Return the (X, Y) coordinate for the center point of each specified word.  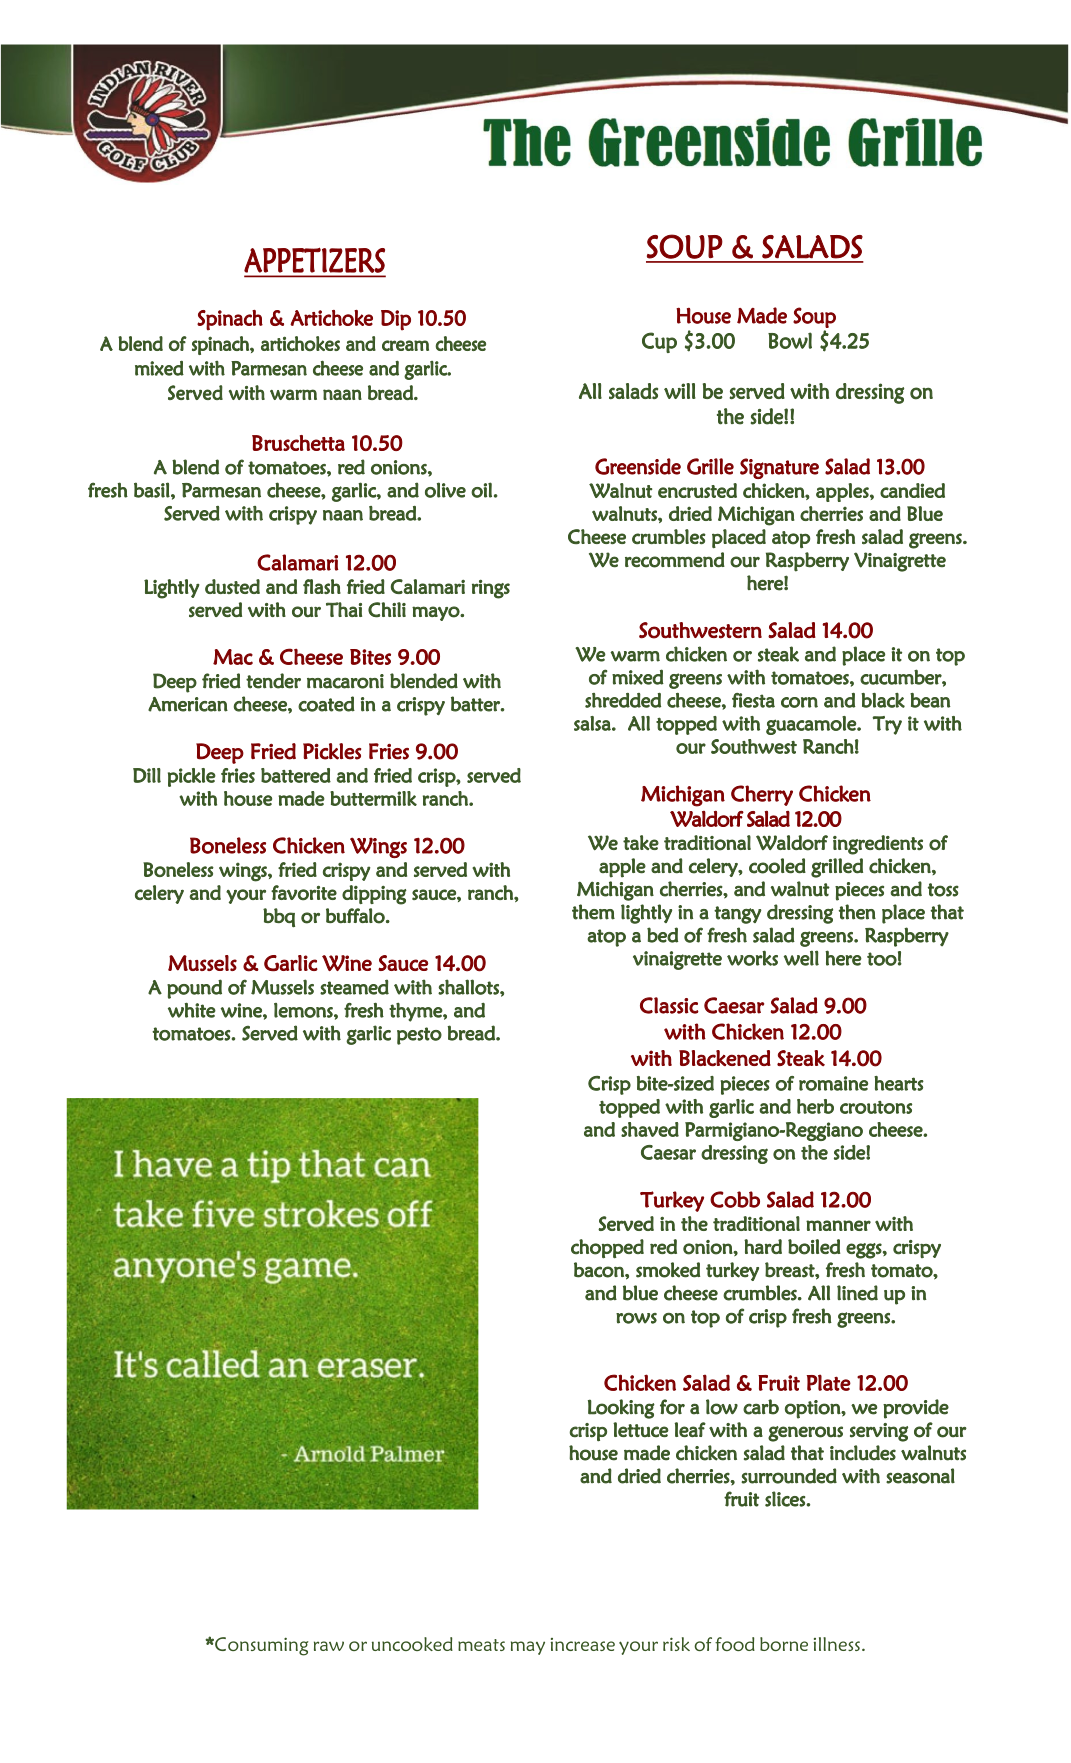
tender (273, 681)
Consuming (260, 1646)
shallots (469, 987)
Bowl (790, 340)
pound (194, 989)
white (192, 1010)
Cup (659, 342)
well (801, 958)
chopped (607, 1249)
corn (799, 702)
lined (857, 1293)
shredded (623, 700)
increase (583, 1644)
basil (152, 490)
